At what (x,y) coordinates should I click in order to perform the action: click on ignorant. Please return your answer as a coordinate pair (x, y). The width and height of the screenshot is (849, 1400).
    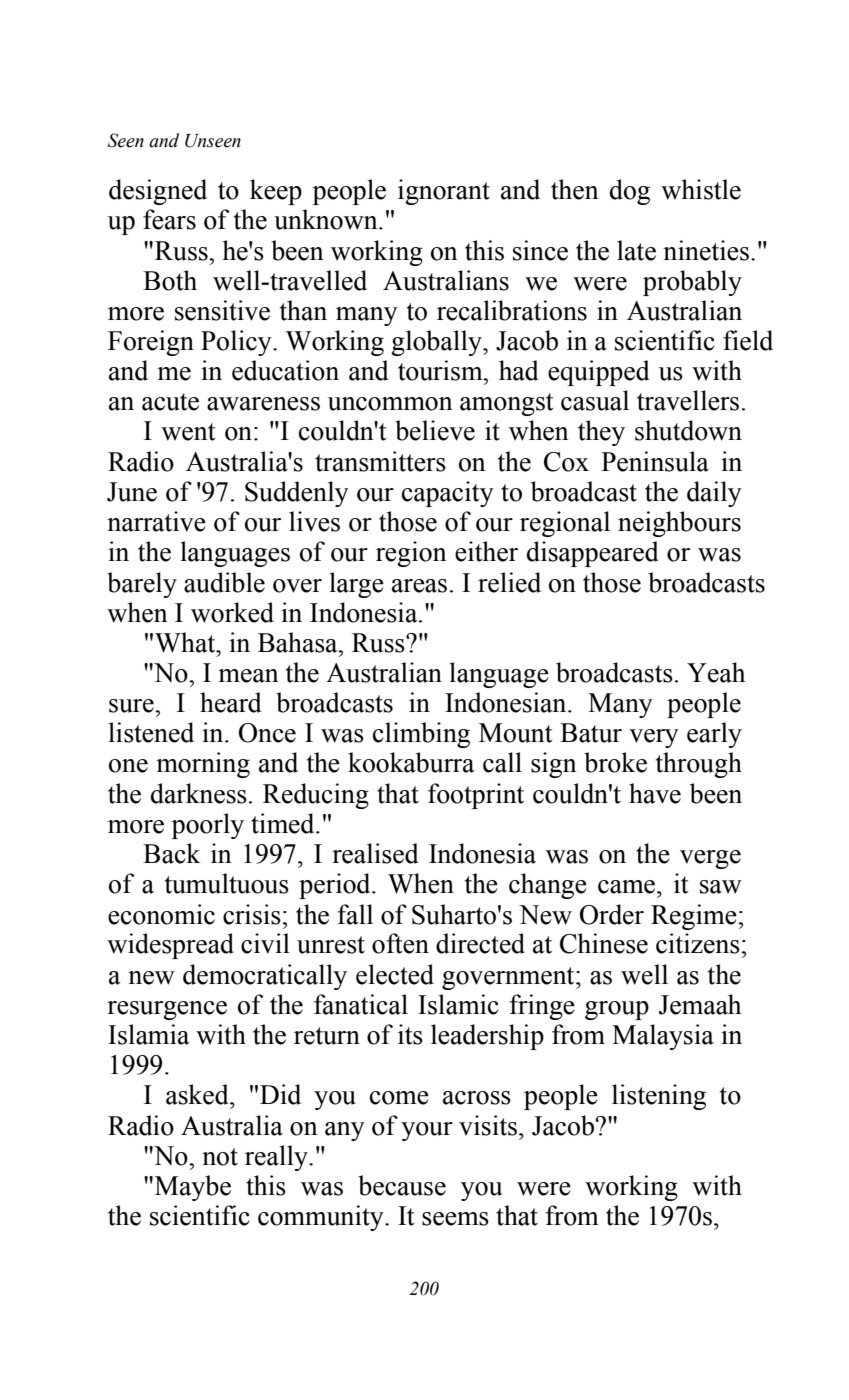
    Looking at the image, I should click on (444, 192).
